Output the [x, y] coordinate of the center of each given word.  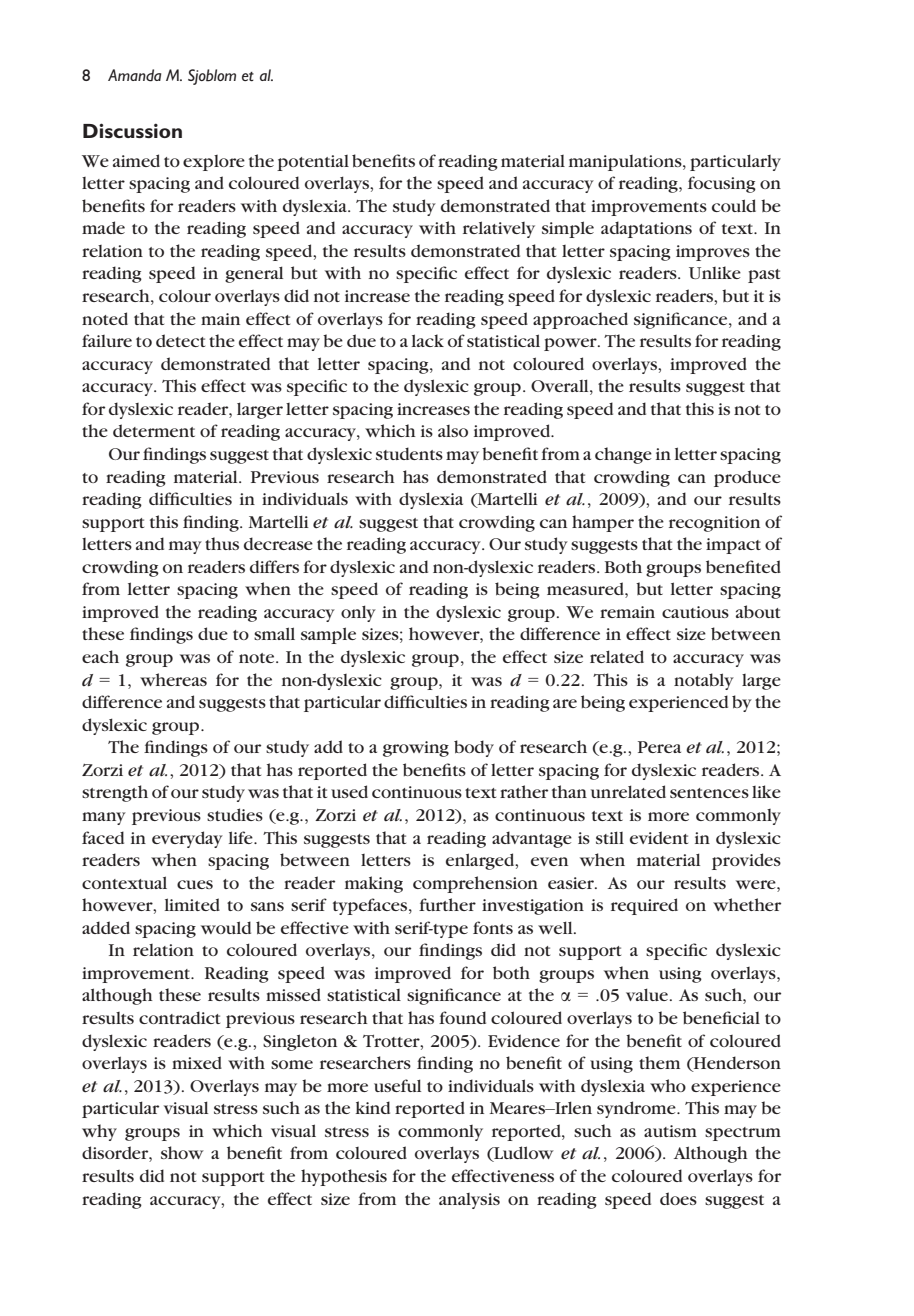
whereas [173, 679]
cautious [695, 612]
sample [328, 635]
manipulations [626, 163]
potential [313, 163]
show [182, 1152]
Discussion [132, 130]
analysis [469, 1201]
